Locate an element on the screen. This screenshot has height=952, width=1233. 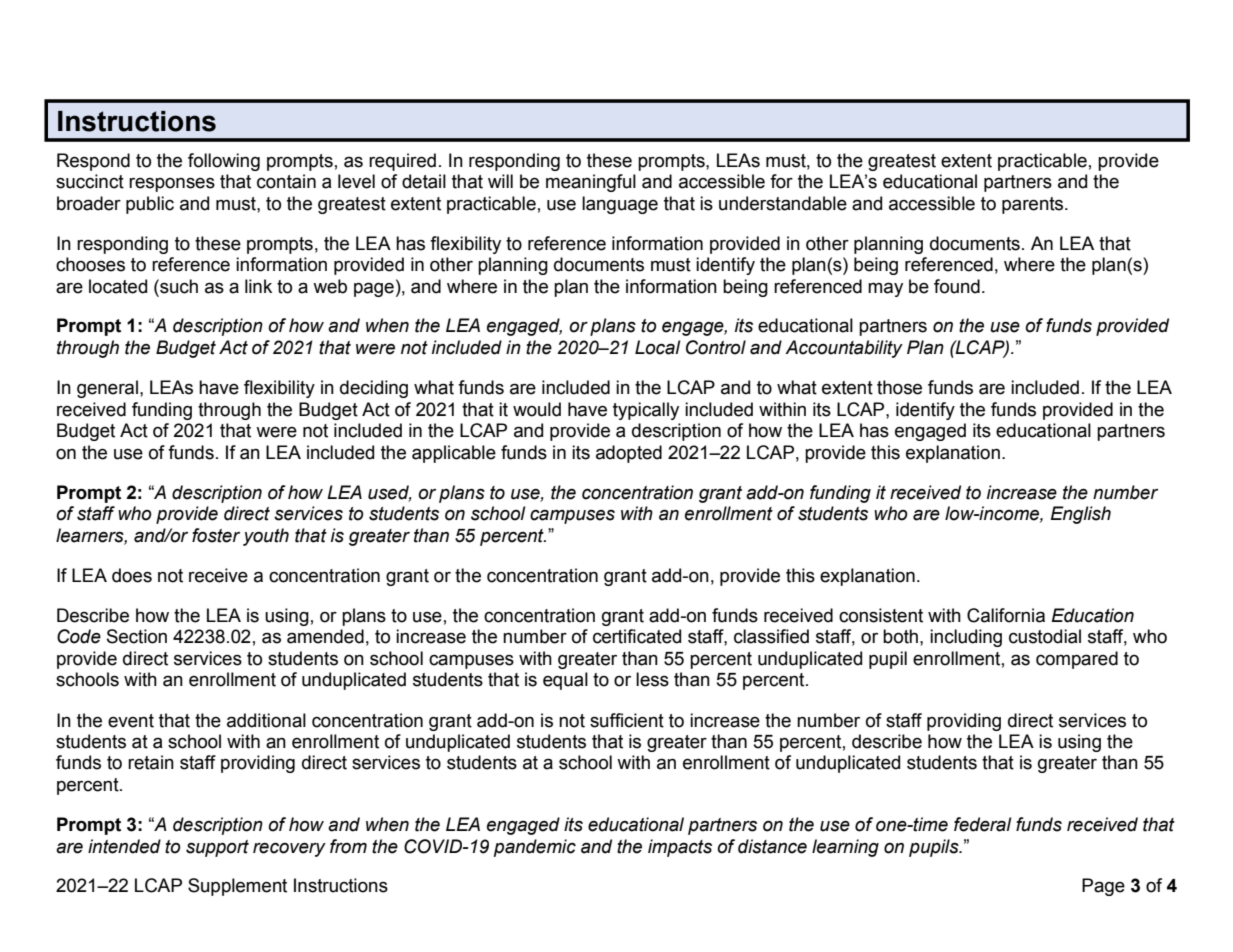
pandemic is located at coordinates (535, 848).
